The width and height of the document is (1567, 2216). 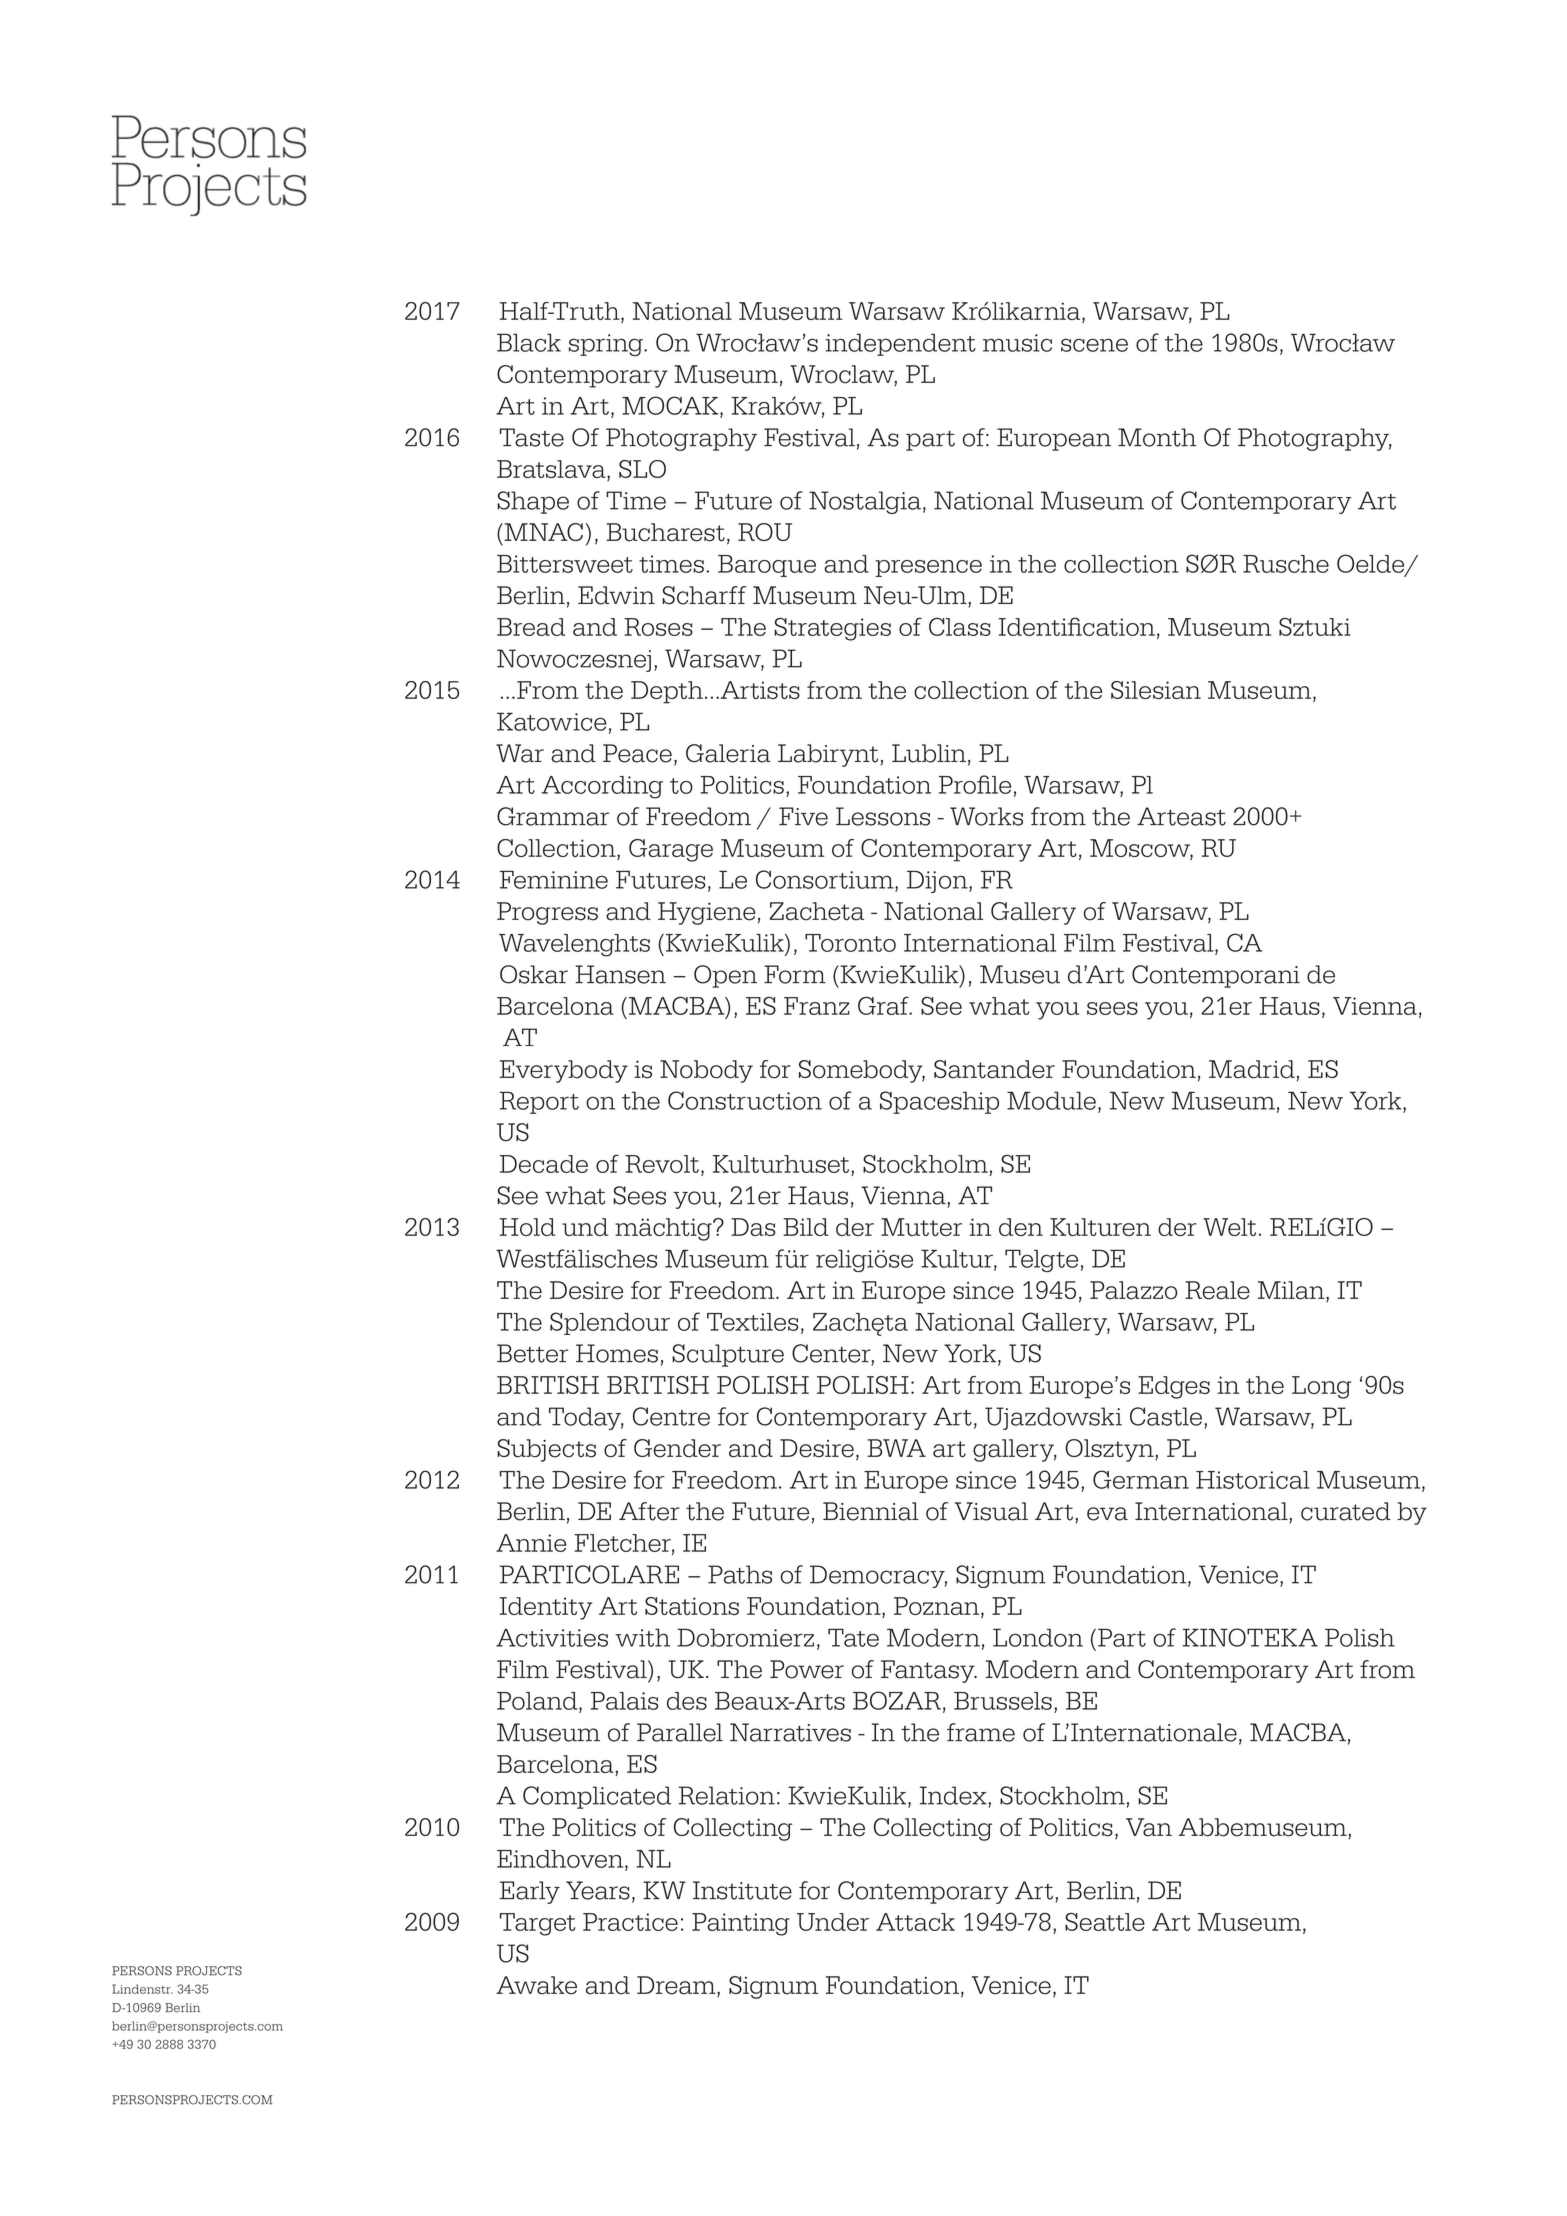 I want to click on Month, so click(x=1157, y=437).
